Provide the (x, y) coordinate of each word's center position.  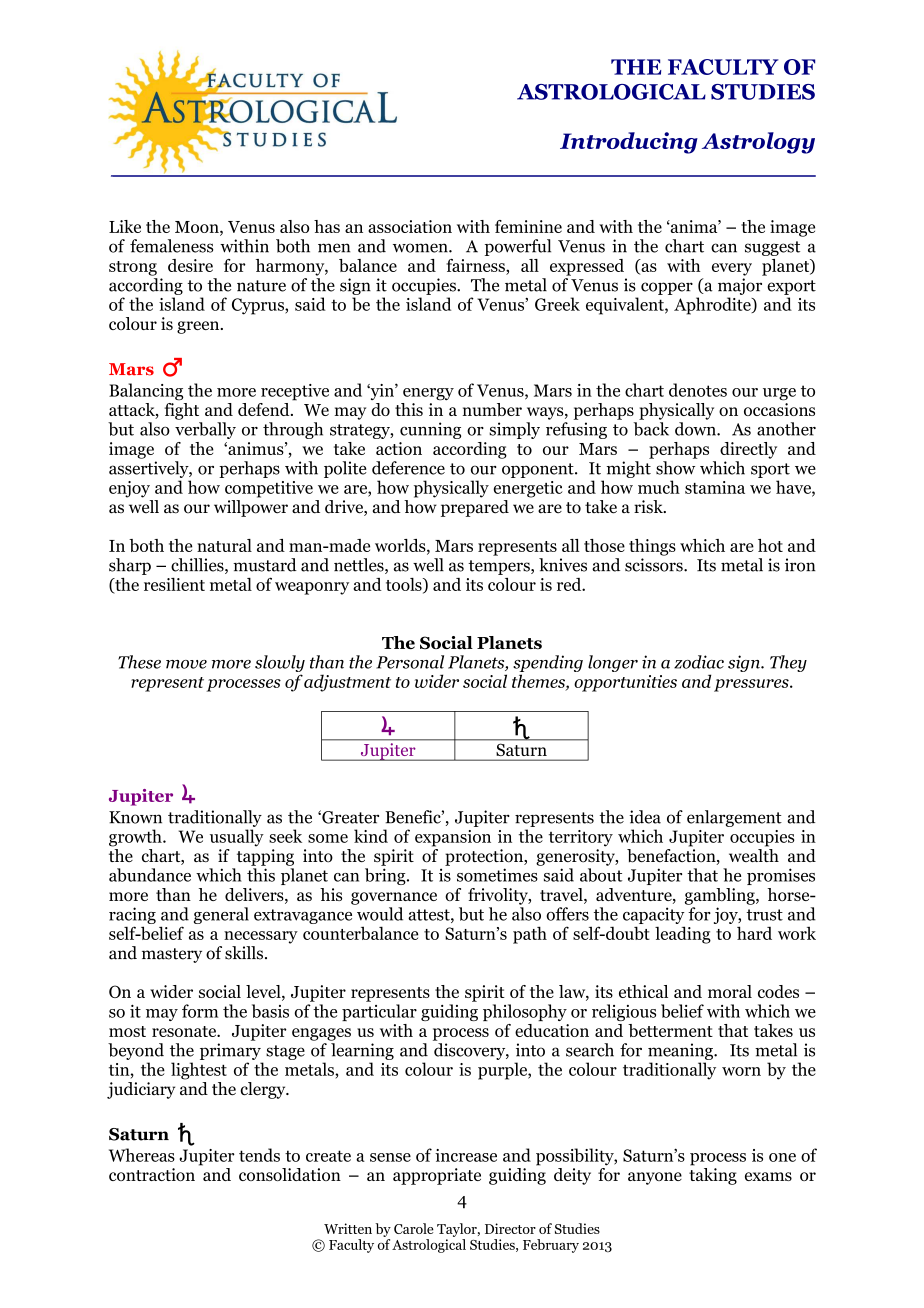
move (186, 664)
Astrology (758, 143)
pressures (752, 685)
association (410, 226)
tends (259, 1155)
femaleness (171, 246)
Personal (410, 662)
